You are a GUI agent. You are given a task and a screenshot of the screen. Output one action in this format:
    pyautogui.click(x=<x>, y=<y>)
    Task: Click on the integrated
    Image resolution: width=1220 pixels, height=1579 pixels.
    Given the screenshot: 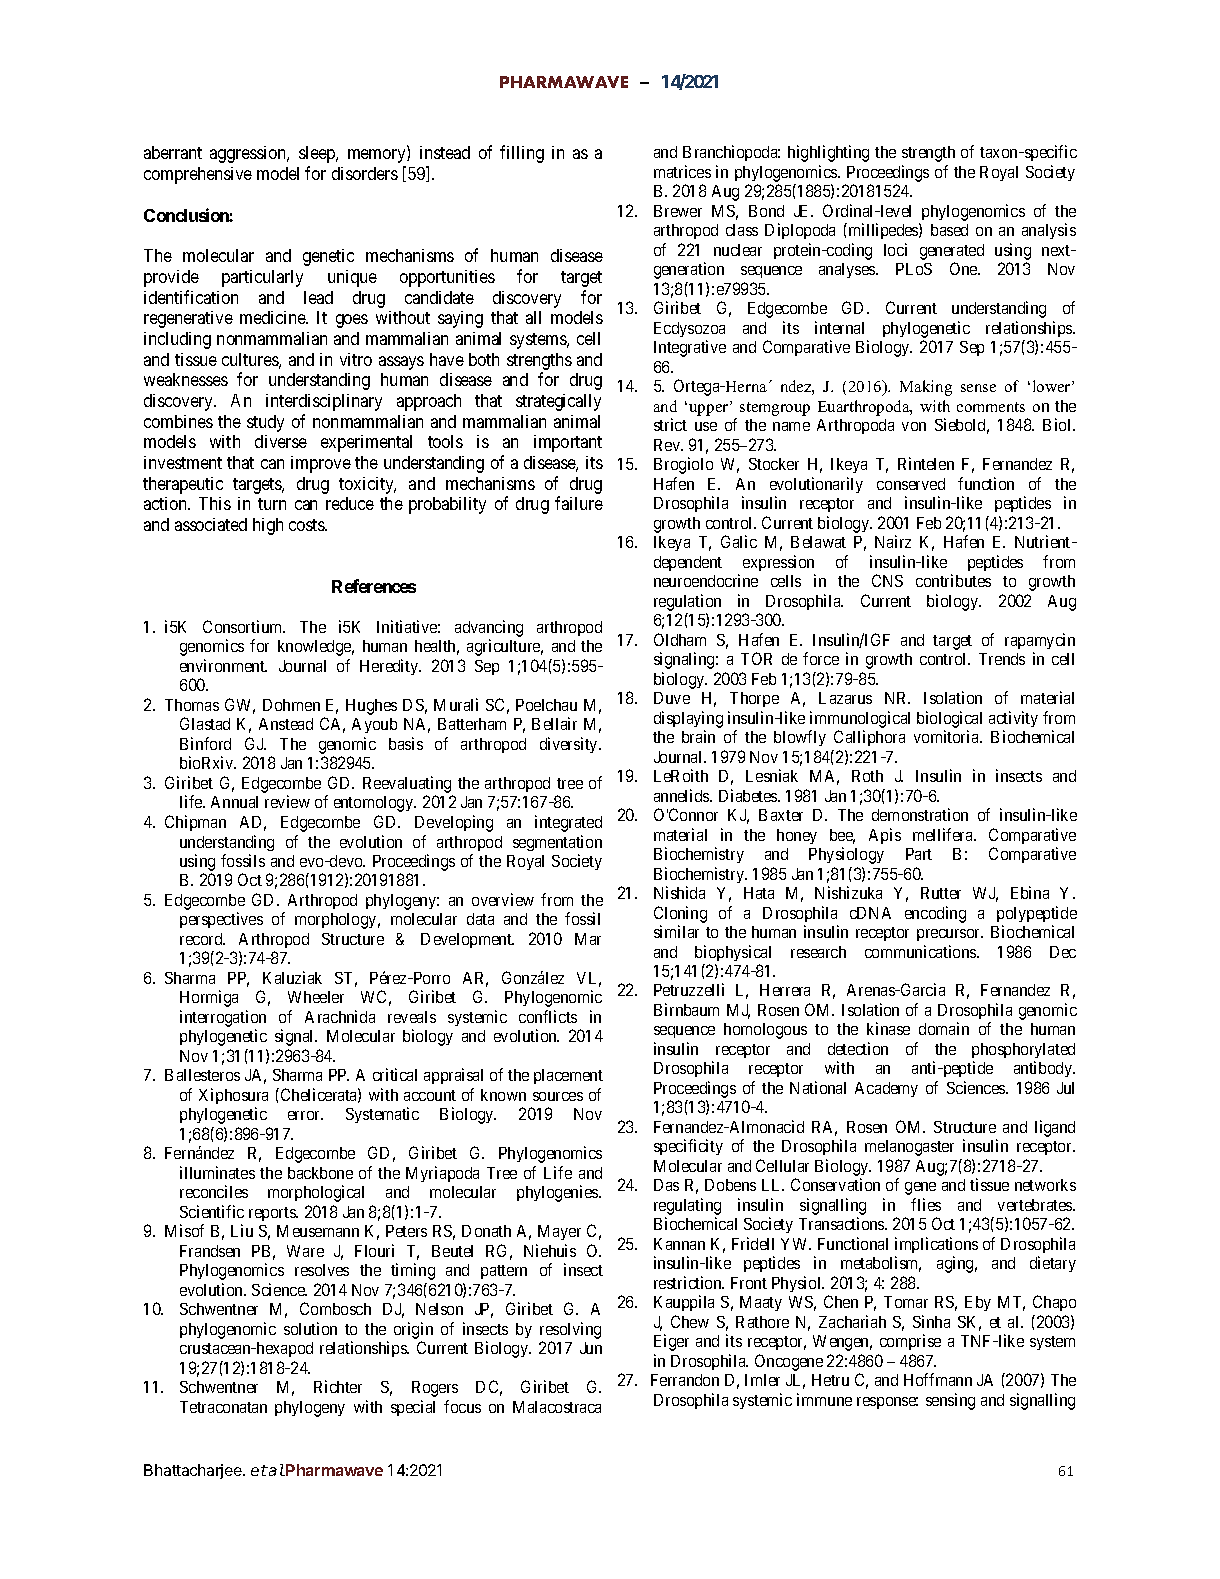 What is the action you would take?
    pyautogui.click(x=568, y=823)
